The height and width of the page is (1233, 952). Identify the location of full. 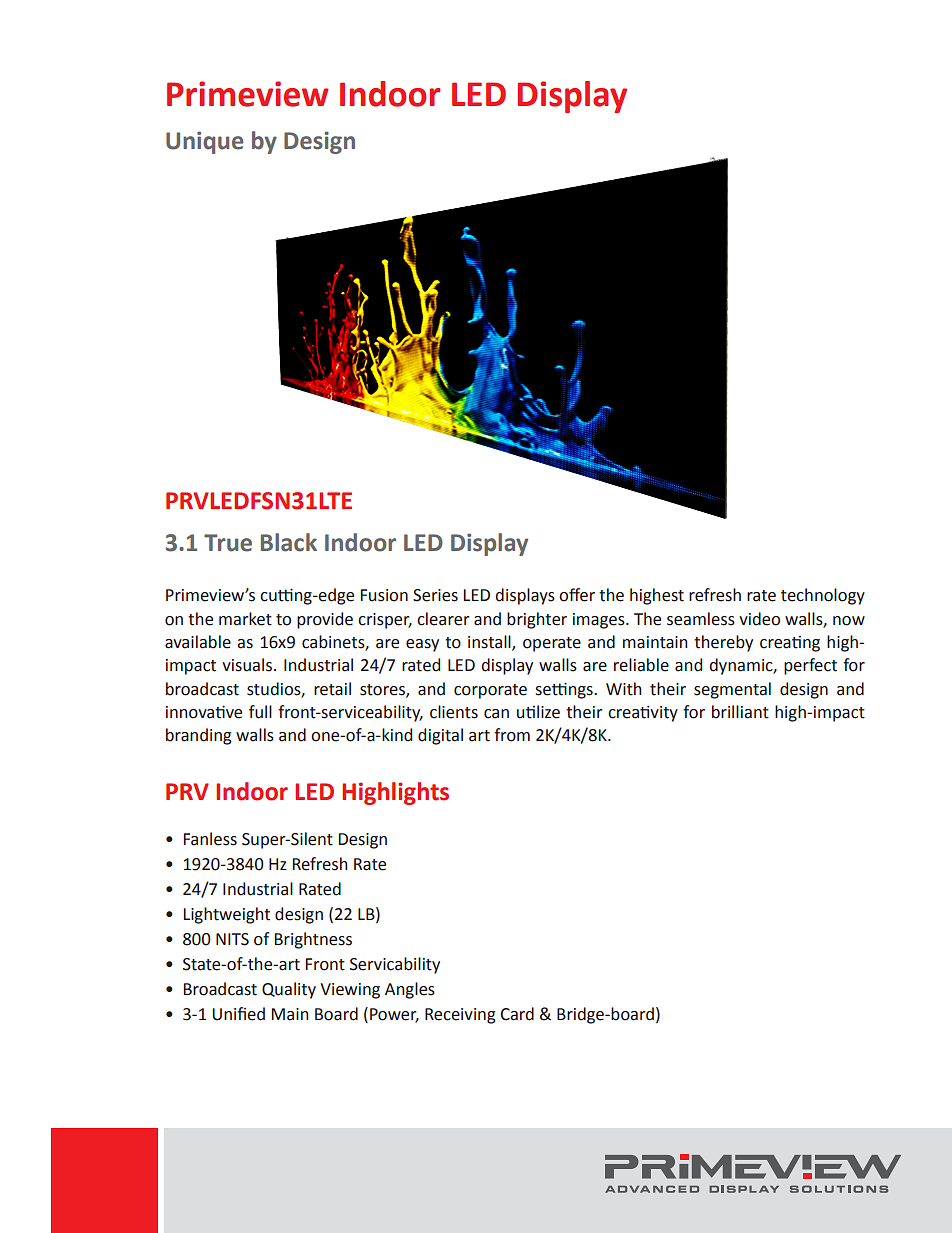
(260, 712).
